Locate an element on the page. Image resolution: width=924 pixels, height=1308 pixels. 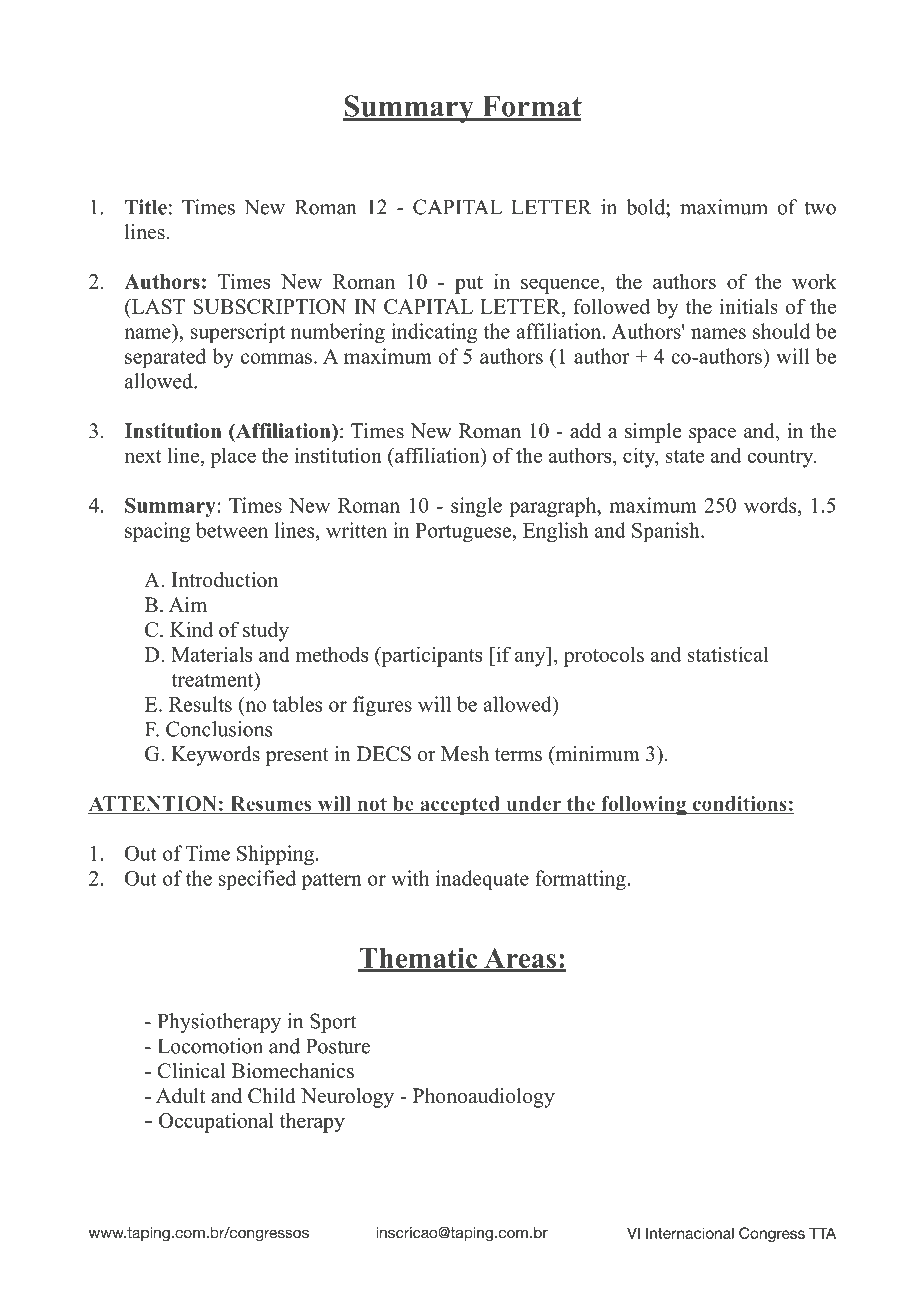
Occupational is located at coordinates (216, 1122).
